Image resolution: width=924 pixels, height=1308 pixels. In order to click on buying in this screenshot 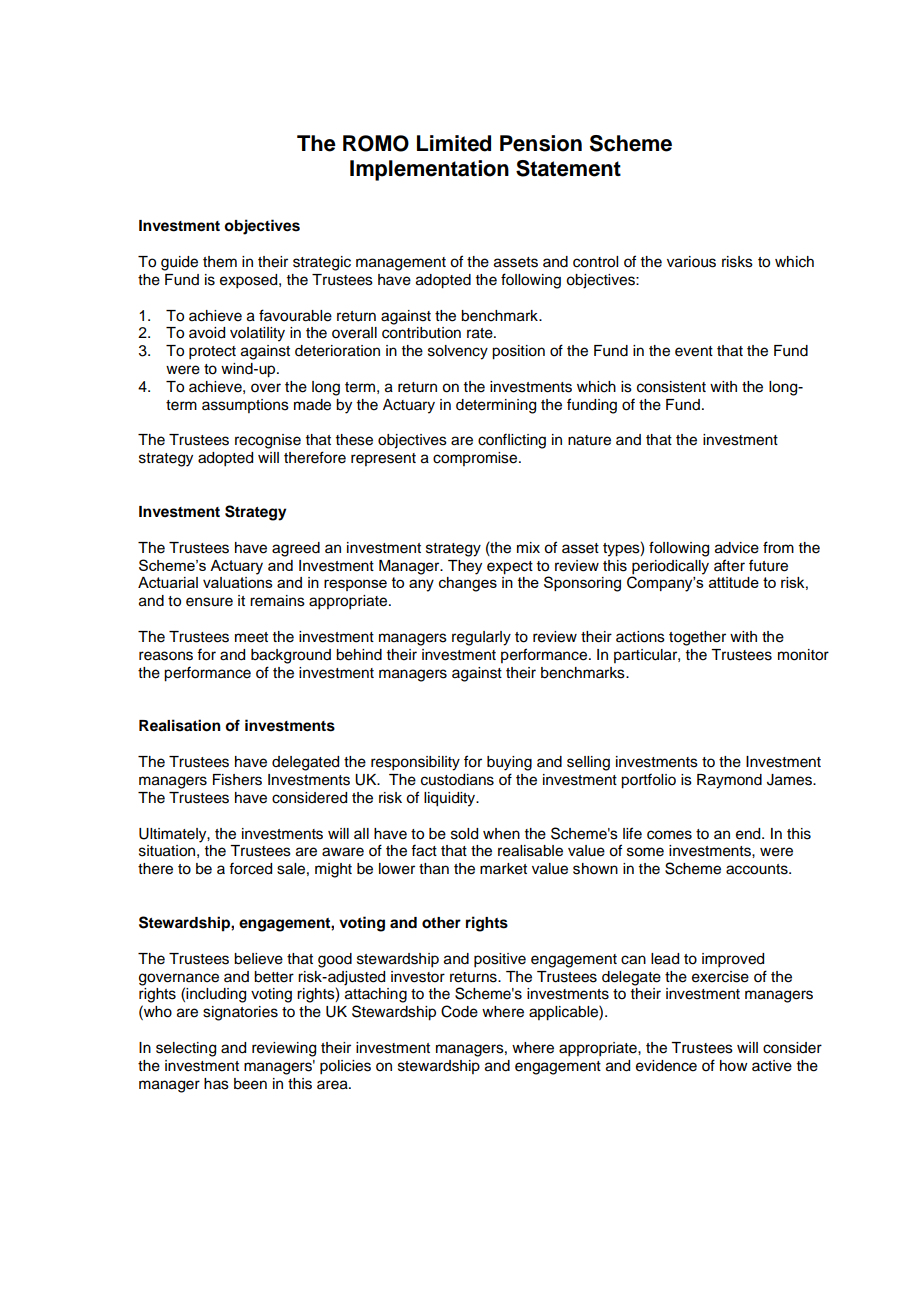, I will do `click(509, 763)`.
